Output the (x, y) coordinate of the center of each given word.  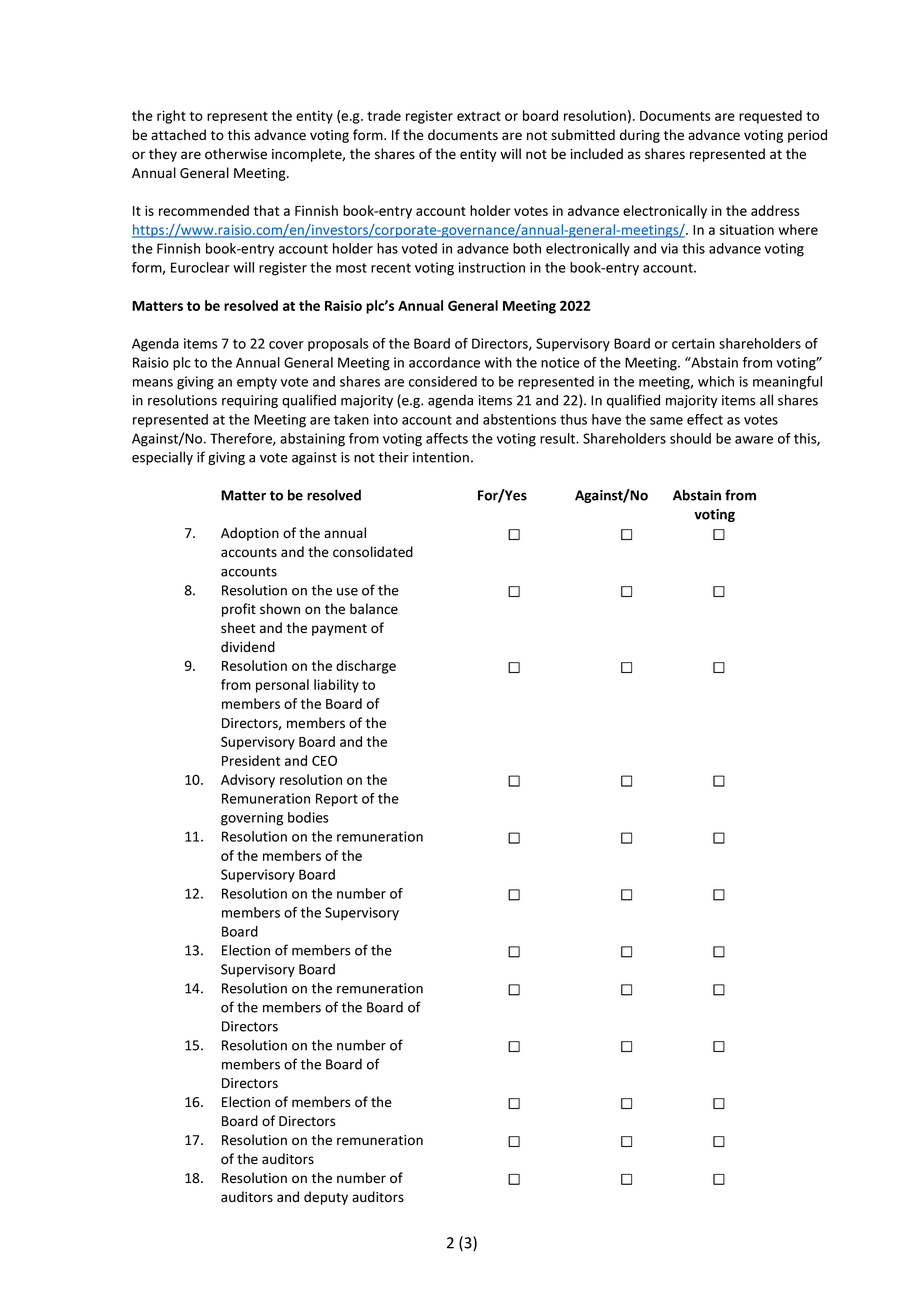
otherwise (236, 154)
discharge (366, 667)
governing (252, 819)
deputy (326, 1198)
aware (754, 440)
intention (441, 457)
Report (337, 800)
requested (770, 117)
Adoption (250, 534)
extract (479, 116)
